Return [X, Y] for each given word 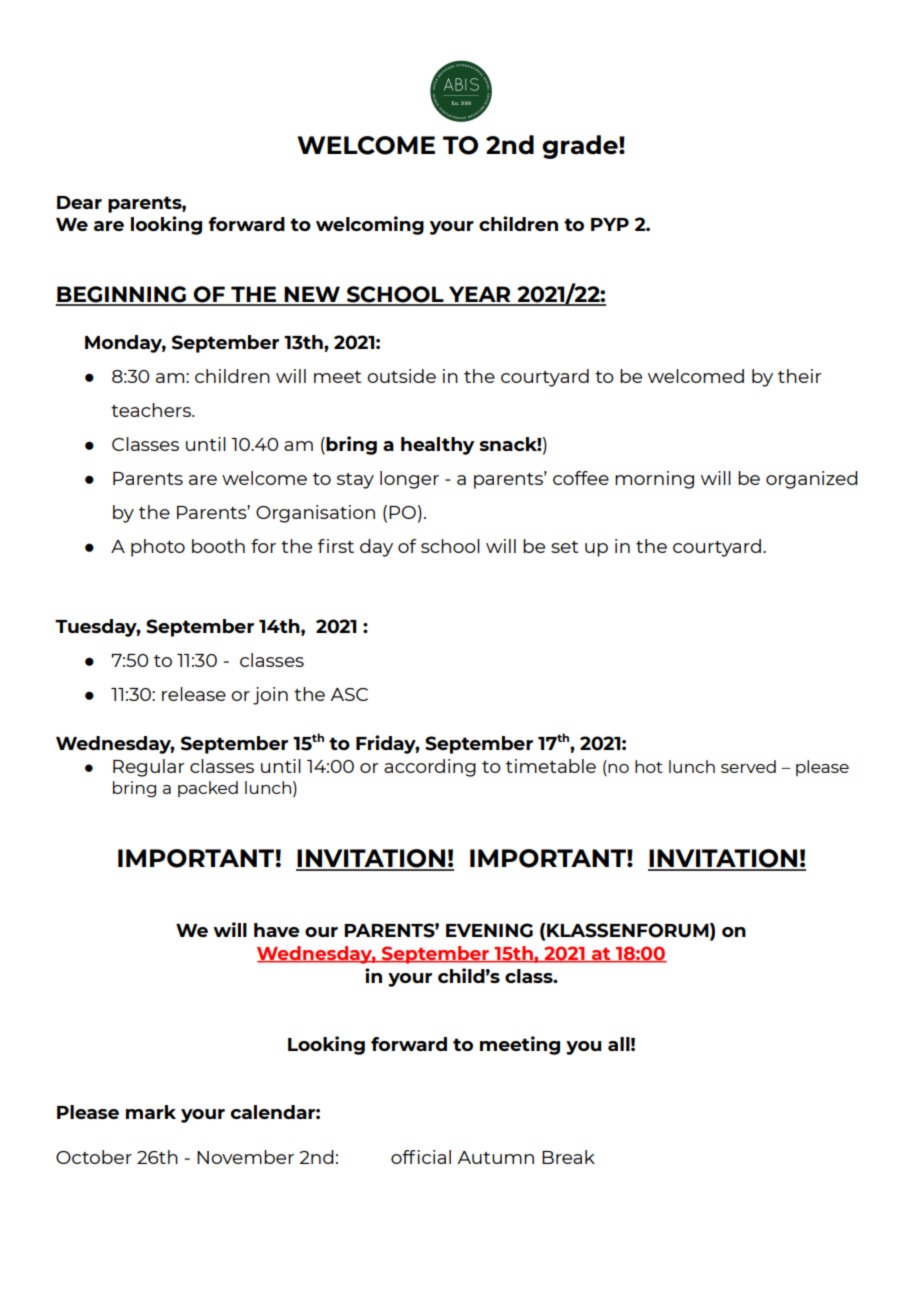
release [194, 694]
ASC [349, 694]
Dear [79, 202]
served [748, 766]
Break [568, 1157]
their [799, 376]
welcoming [370, 225]
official [421, 1157]
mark [151, 1112]
